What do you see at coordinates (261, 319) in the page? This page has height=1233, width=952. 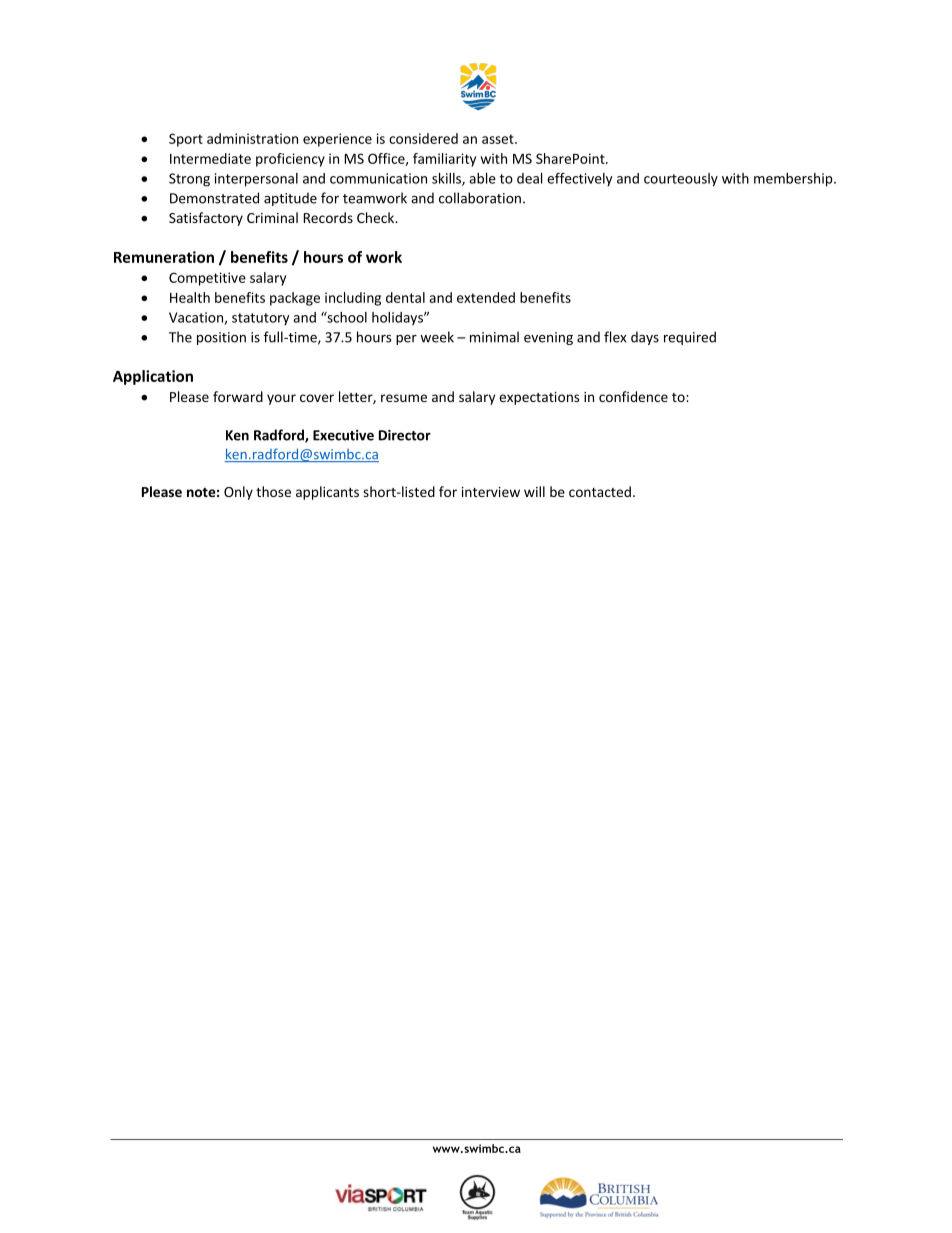 I see `statutory` at bounding box center [261, 319].
